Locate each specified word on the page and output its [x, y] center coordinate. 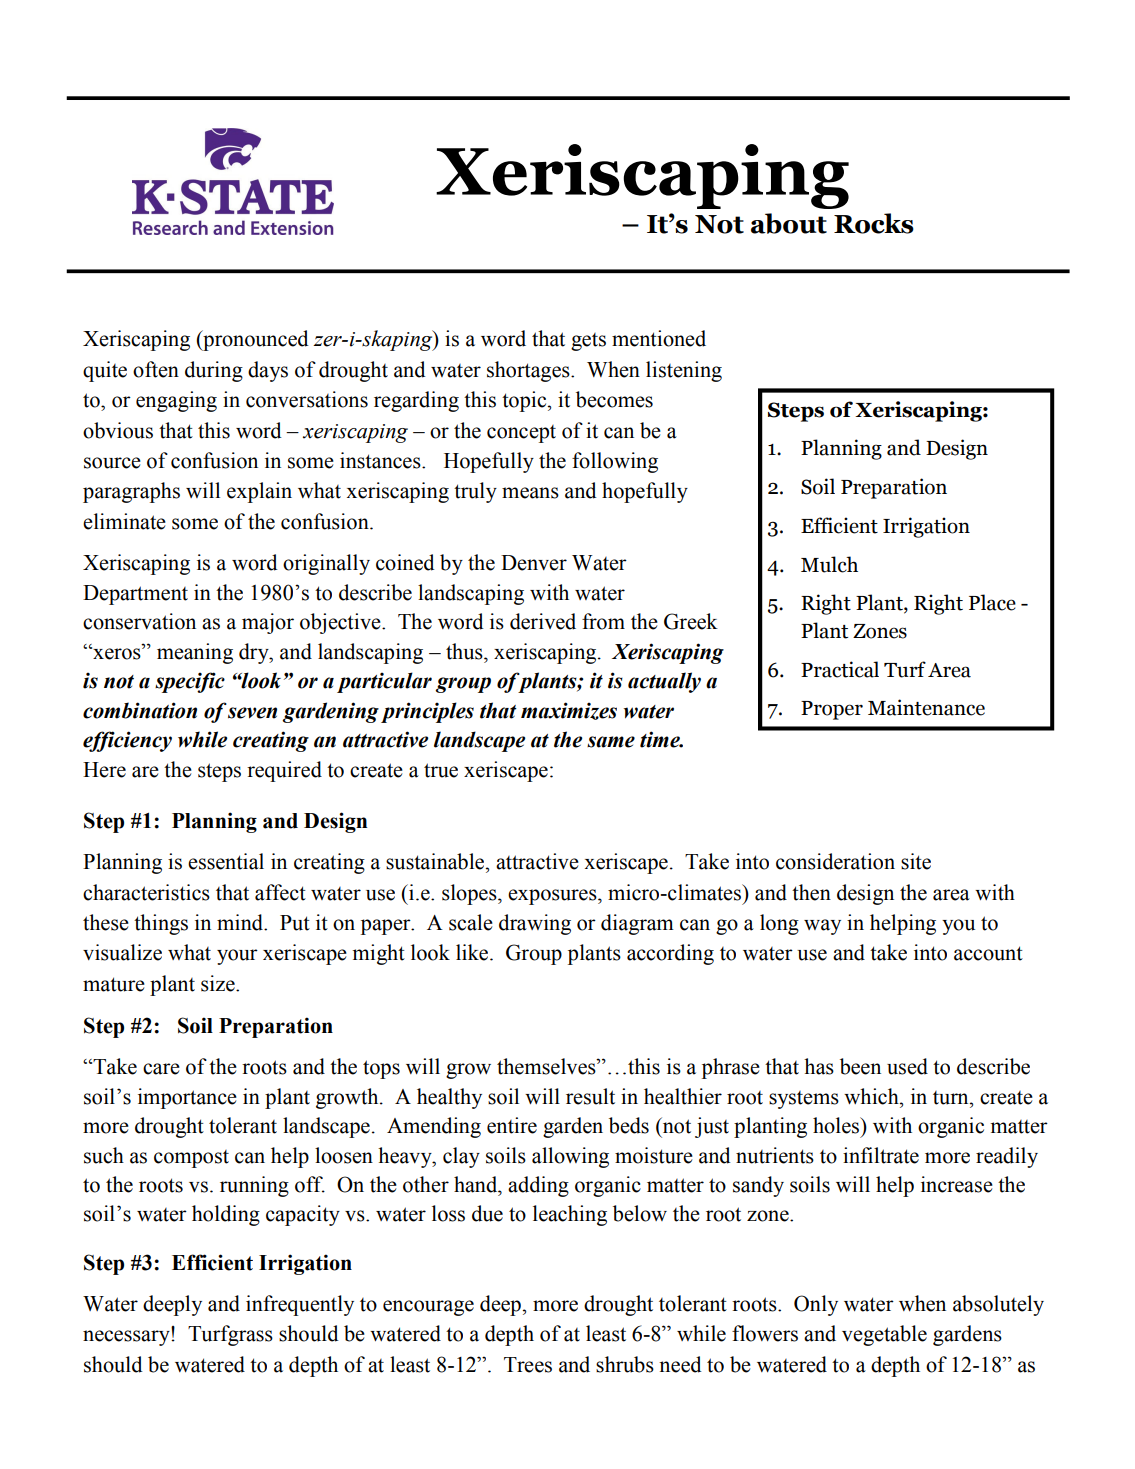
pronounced [255, 340]
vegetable [884, 1335]
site [916, 861]
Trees [528, 1365]
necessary [127, 1338]
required [284, 771]
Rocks [874, 223]
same [611, 742]
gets [588, 342]
